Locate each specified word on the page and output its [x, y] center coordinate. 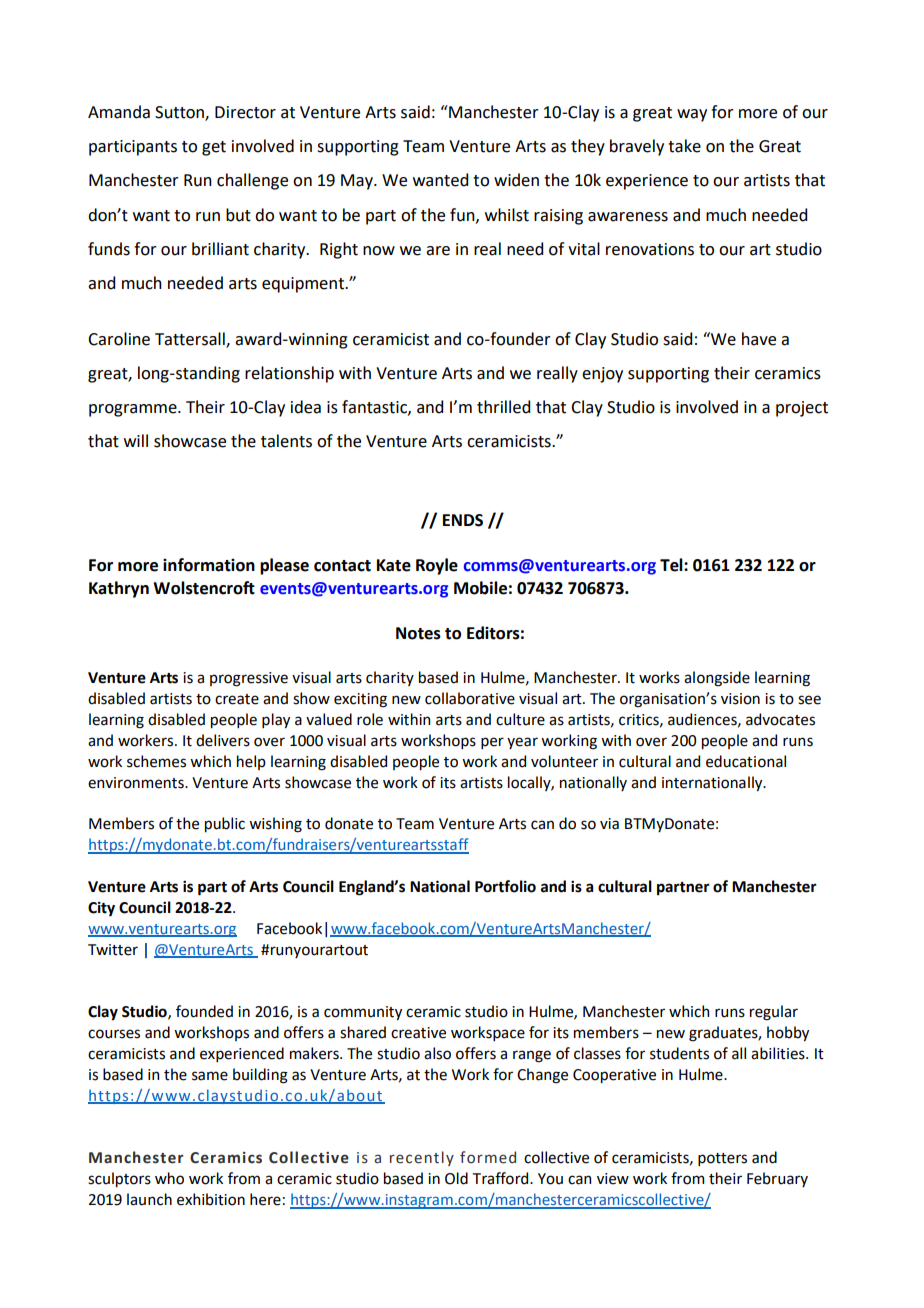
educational [746, 761]
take [684, 146]
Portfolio [505, 886]
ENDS [463, 520]
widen [516, 180]
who [169, 1178]
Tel [672, 565]
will [136, 440]
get [214, 148]
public [225, 824]
